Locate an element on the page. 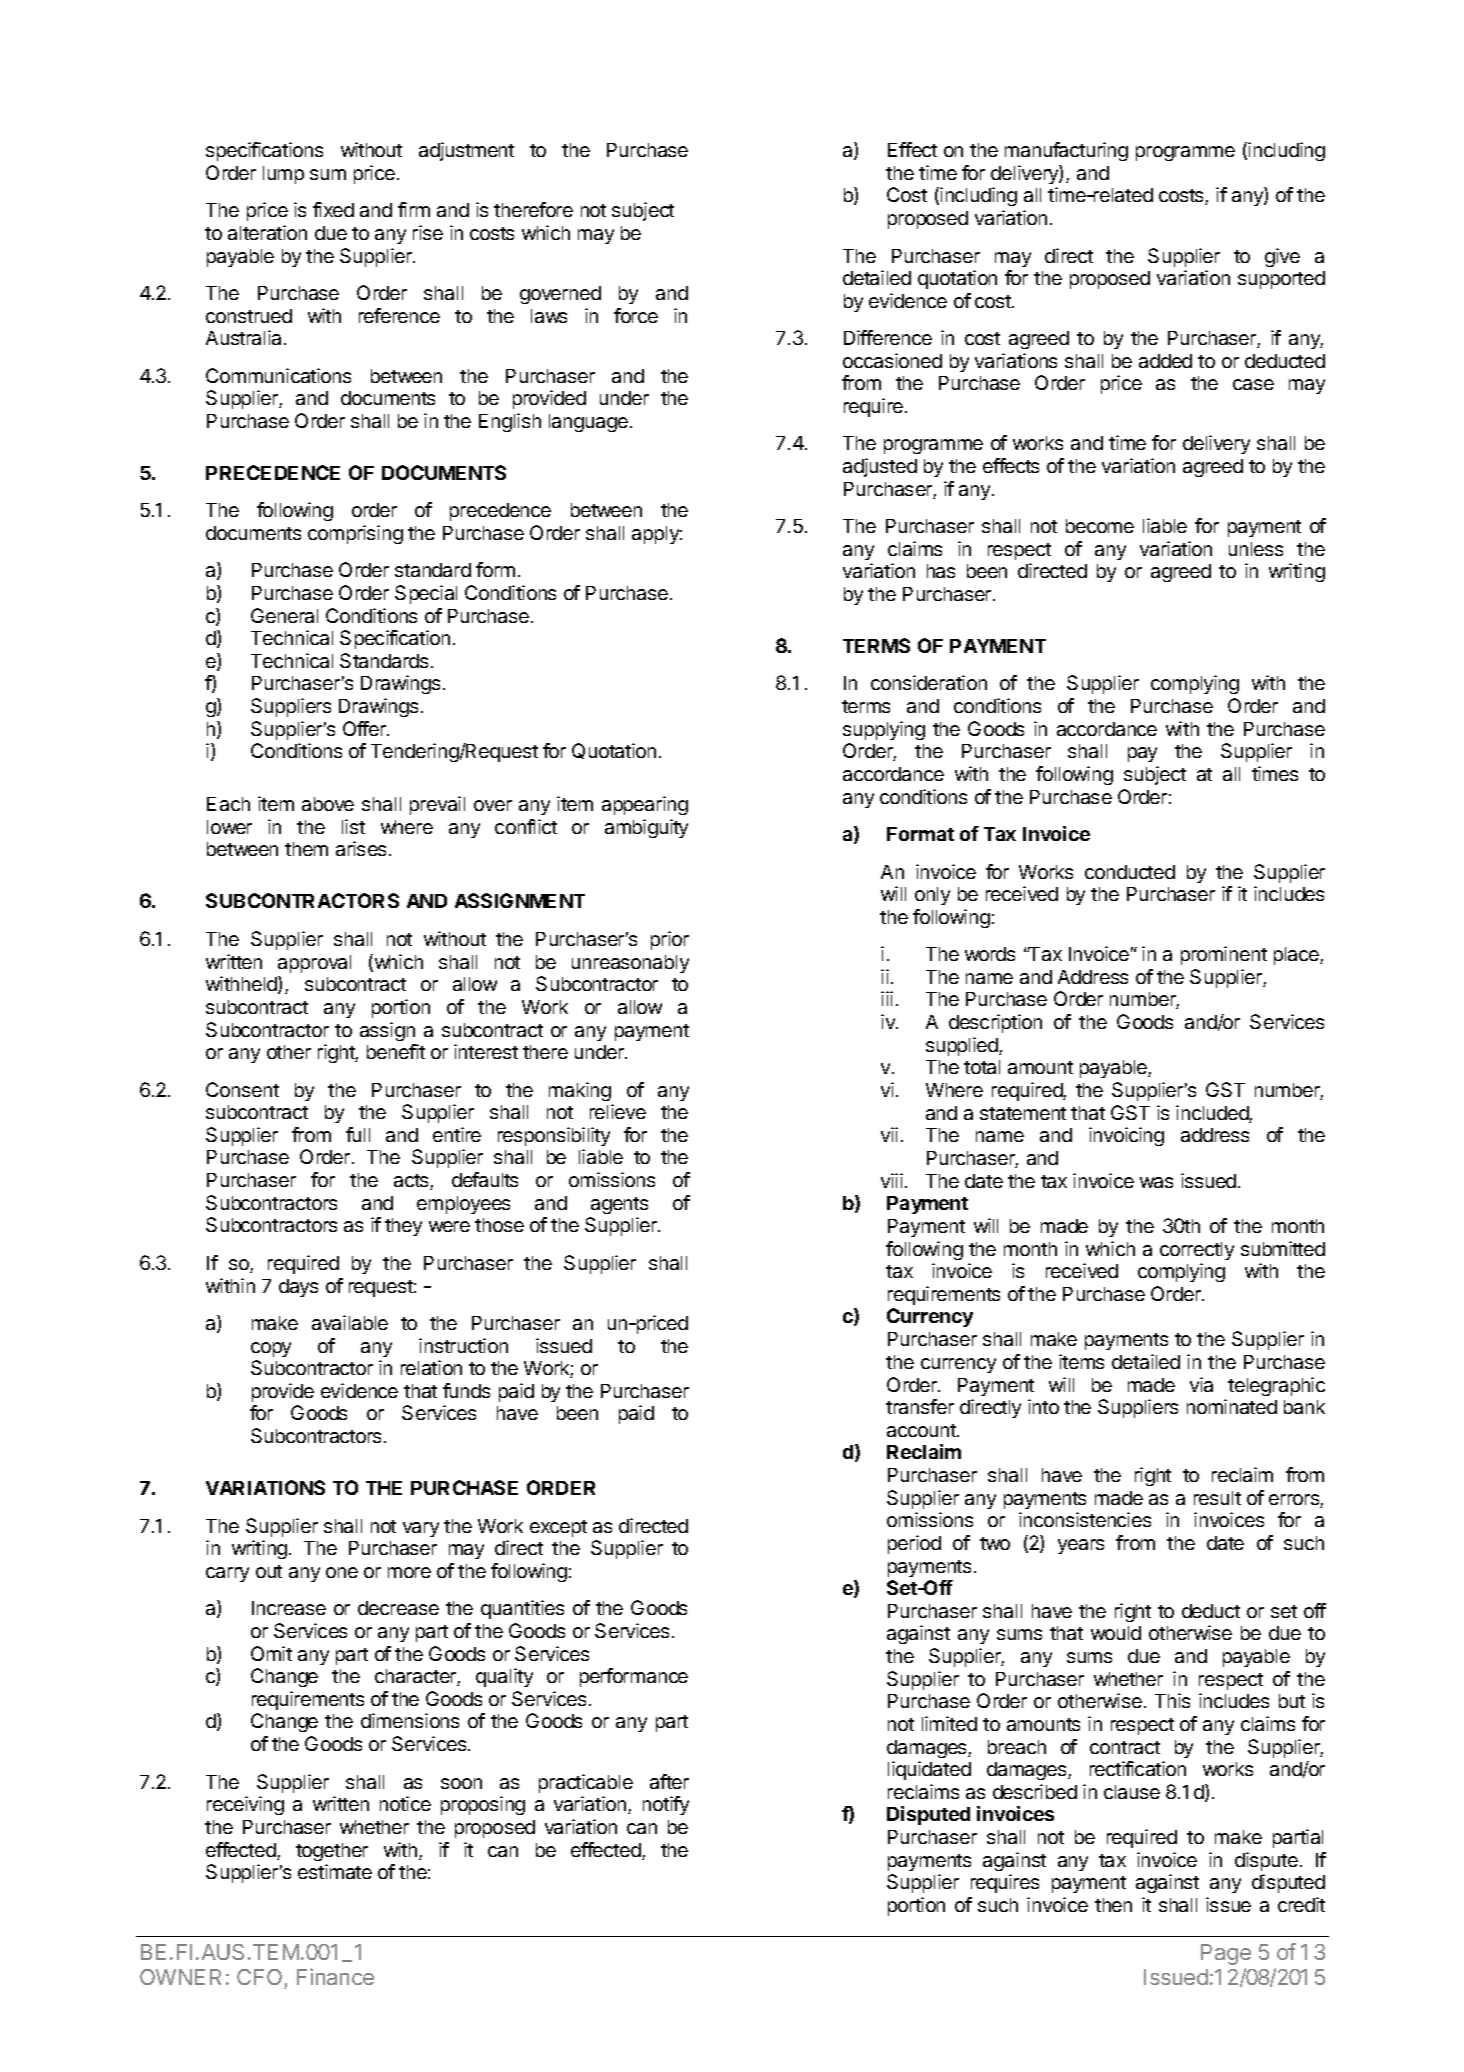  prior is located at coordinates (670, 940).
